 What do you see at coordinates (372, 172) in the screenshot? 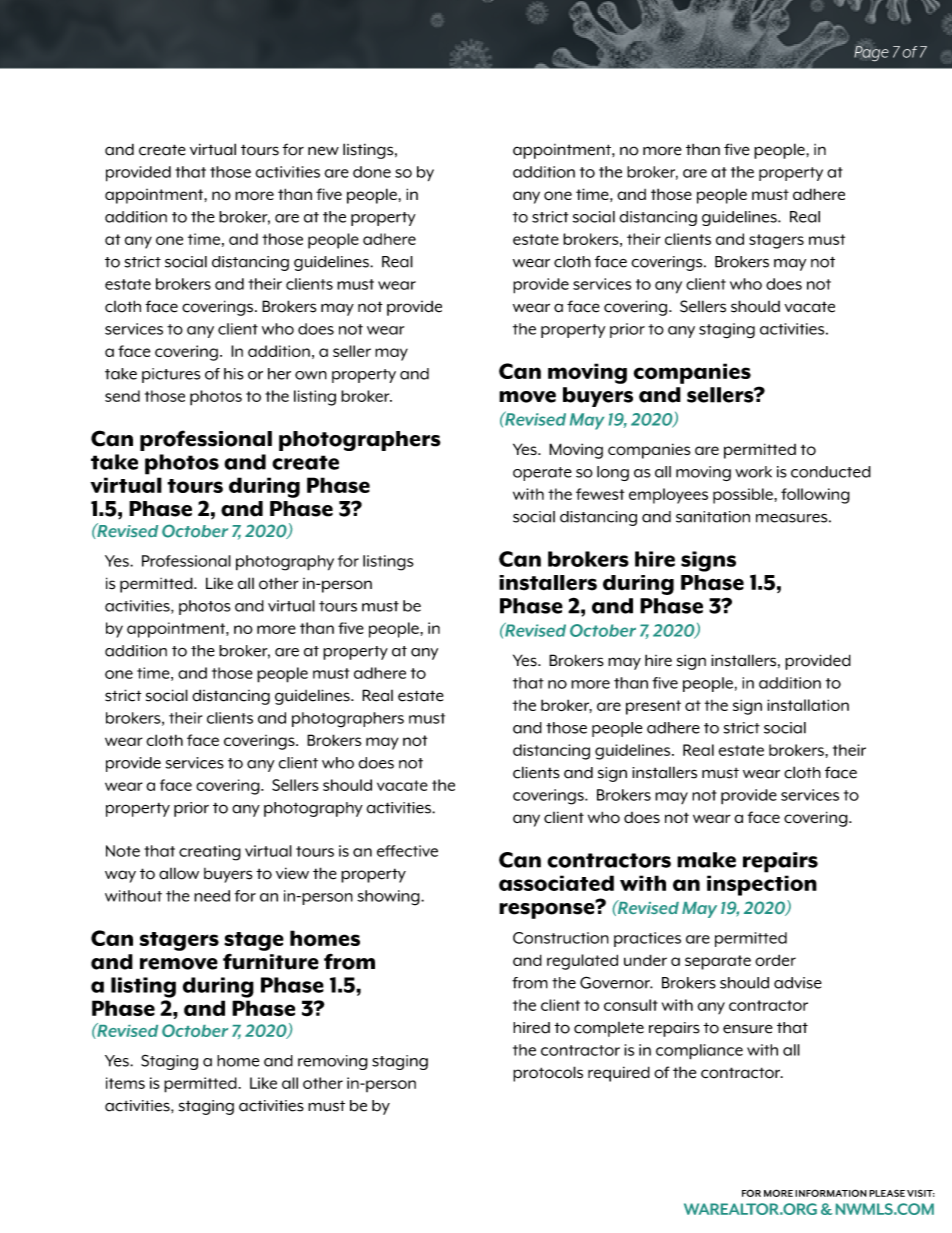
I see `done` at bounding box center [372, 172].
